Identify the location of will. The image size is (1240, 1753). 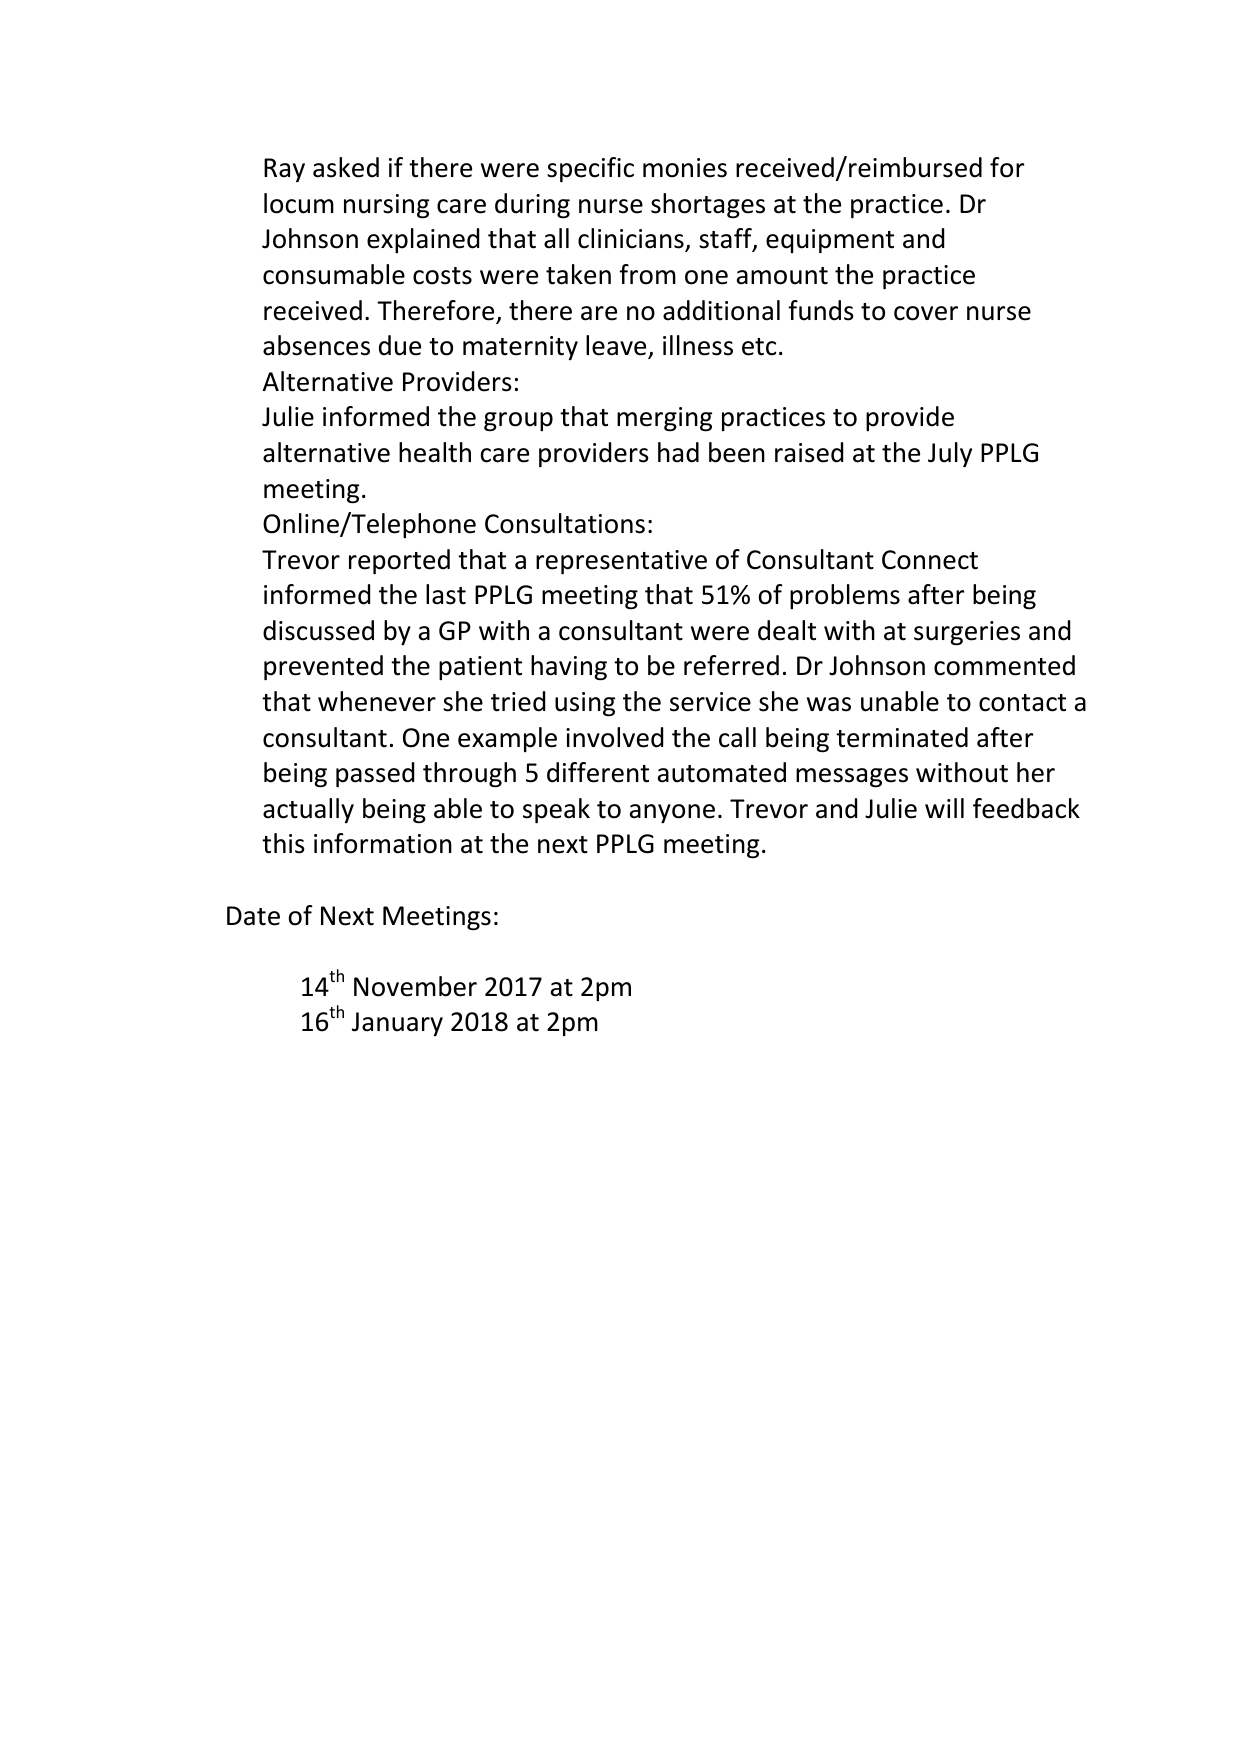
(944, 808).
